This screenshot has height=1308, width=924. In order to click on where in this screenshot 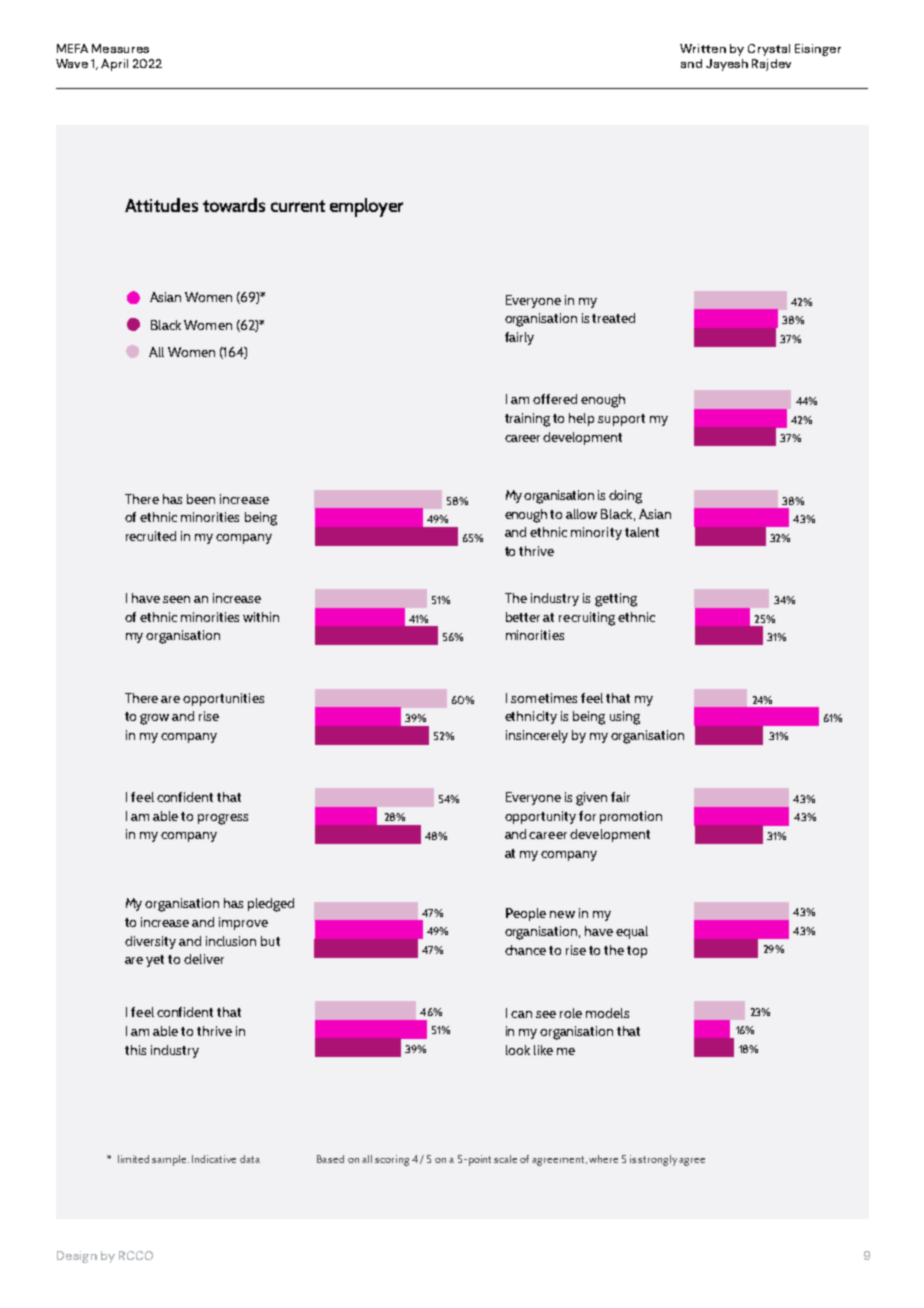, I will do `click(603, 1159)`.
